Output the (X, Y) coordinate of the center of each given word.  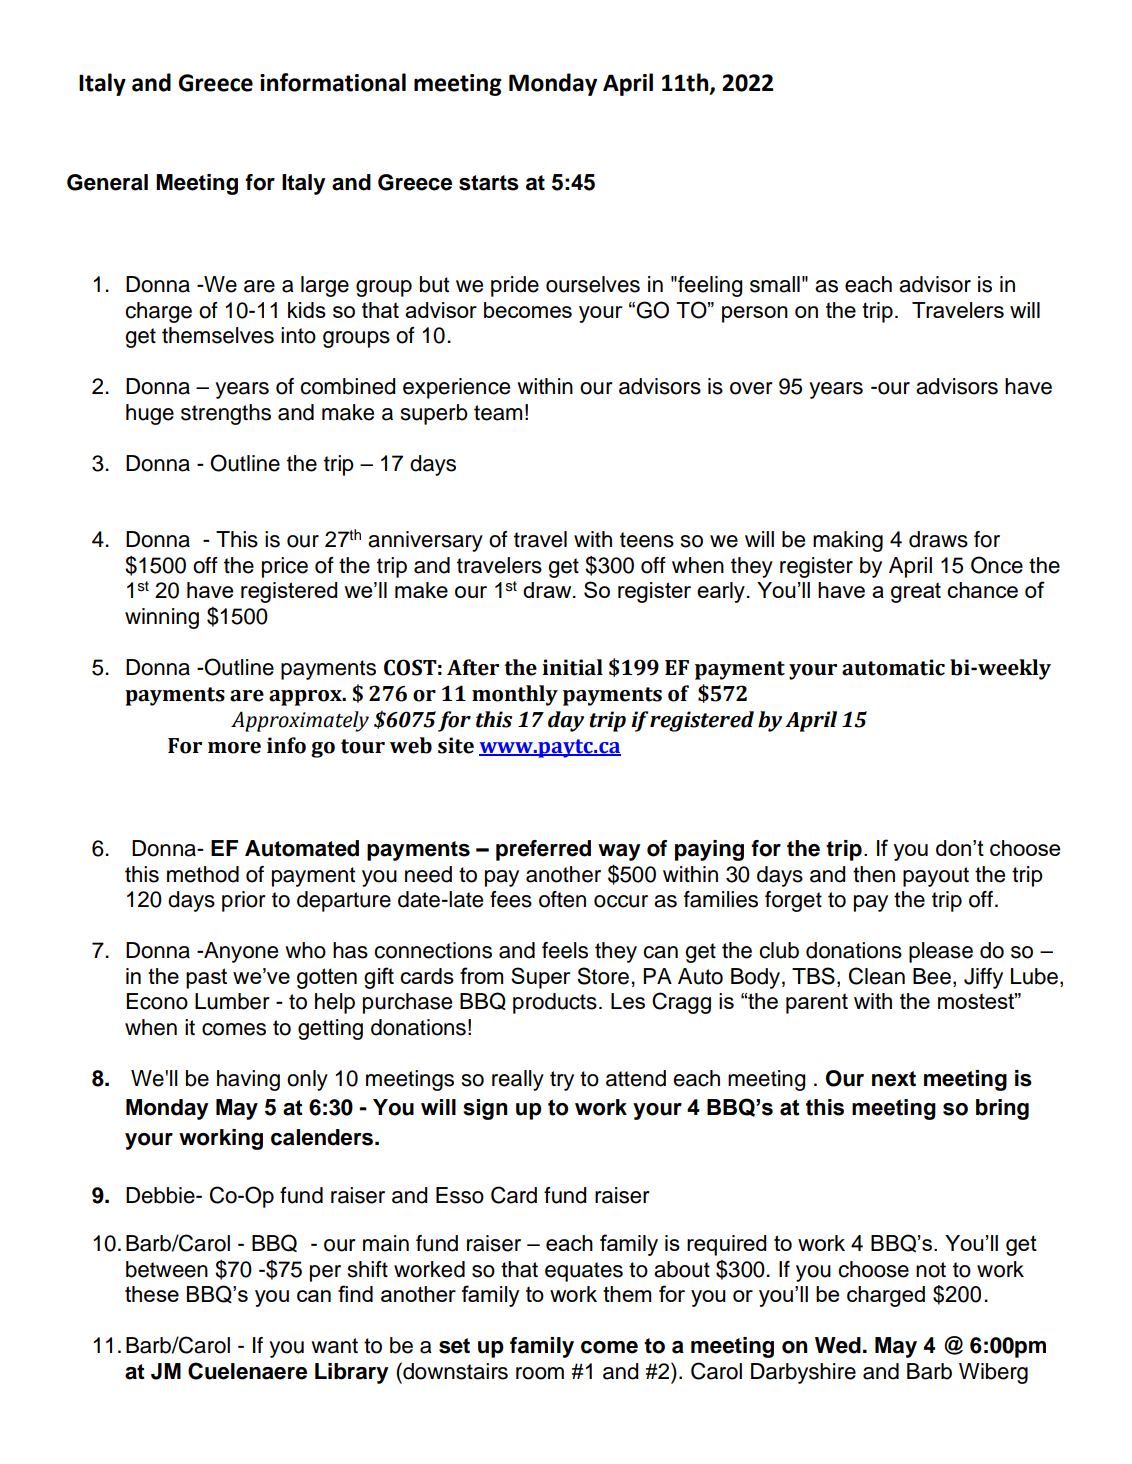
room (540, 1373)
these (152, 1294)
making (848, 541)
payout (936, 877)
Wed (838, 1345)
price (285, 567)
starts (489, 183)
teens (647, 540)
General (107, 182)
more (234, 748)
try (562, 1081)
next (894, 1079)
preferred (543, 850)
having (248, 1080)
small (775, 284)
